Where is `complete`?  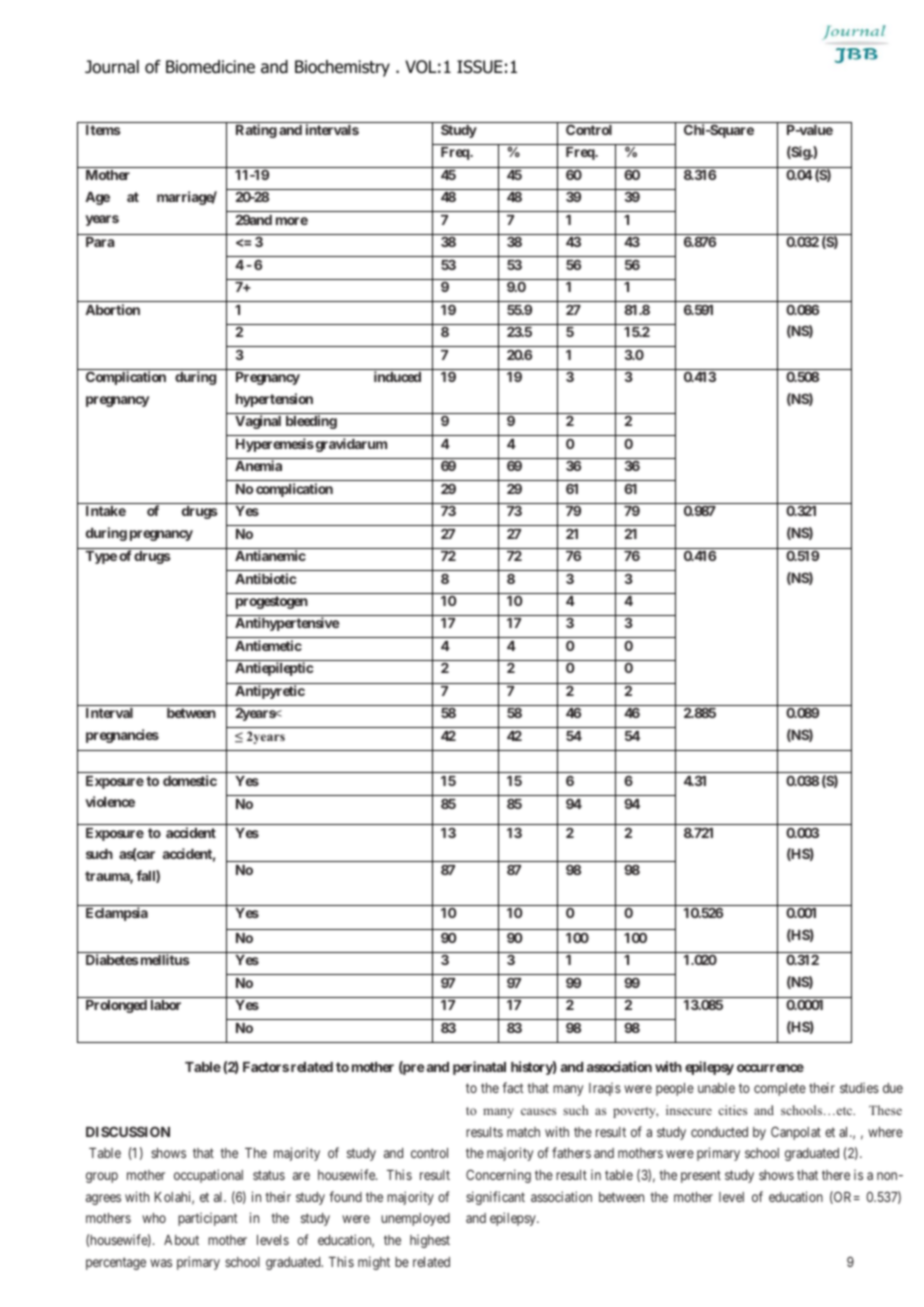 complete is located at coordinates (780, 1089).
